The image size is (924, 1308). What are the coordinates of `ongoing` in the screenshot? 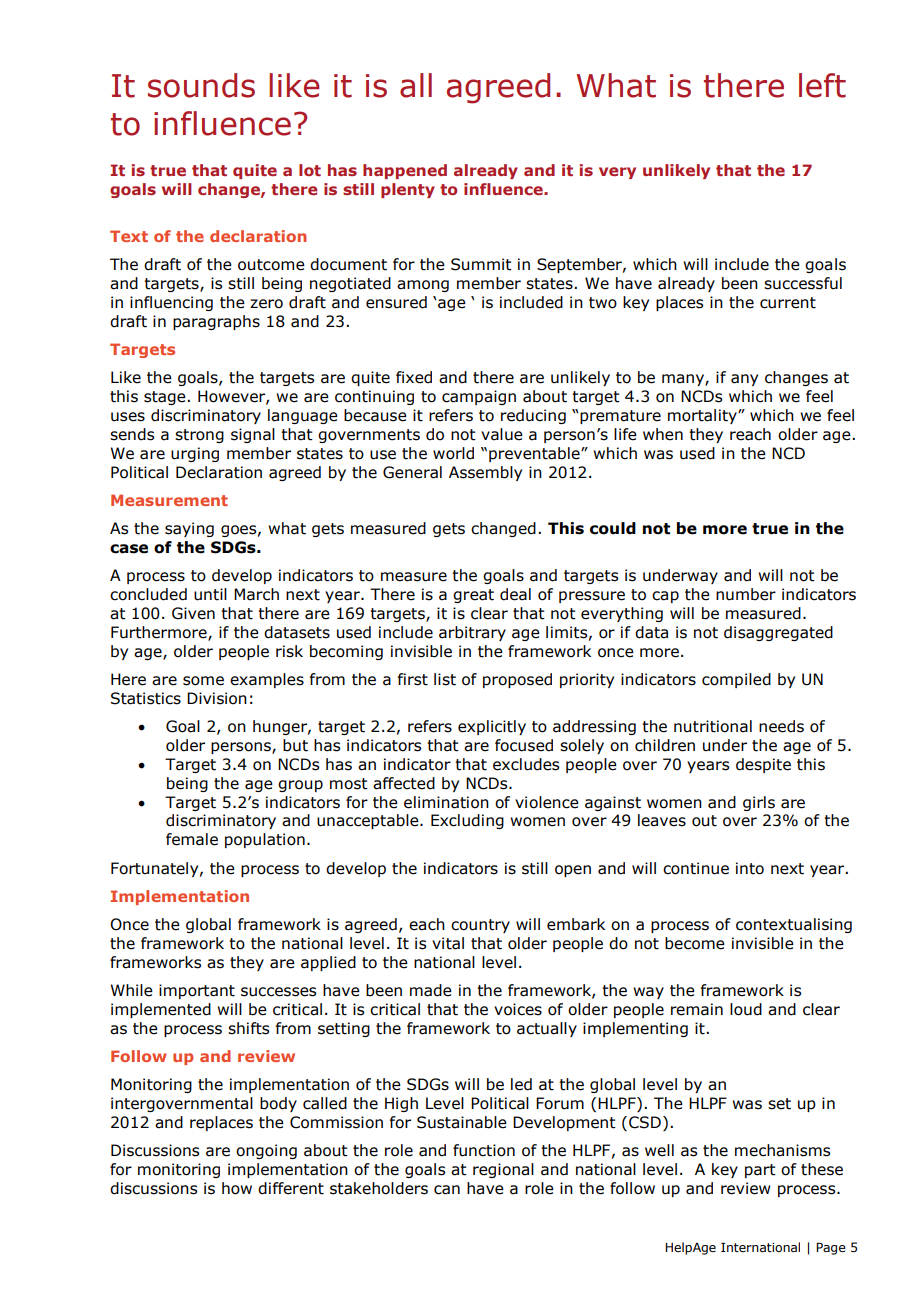 It's located at (266, 1151).
